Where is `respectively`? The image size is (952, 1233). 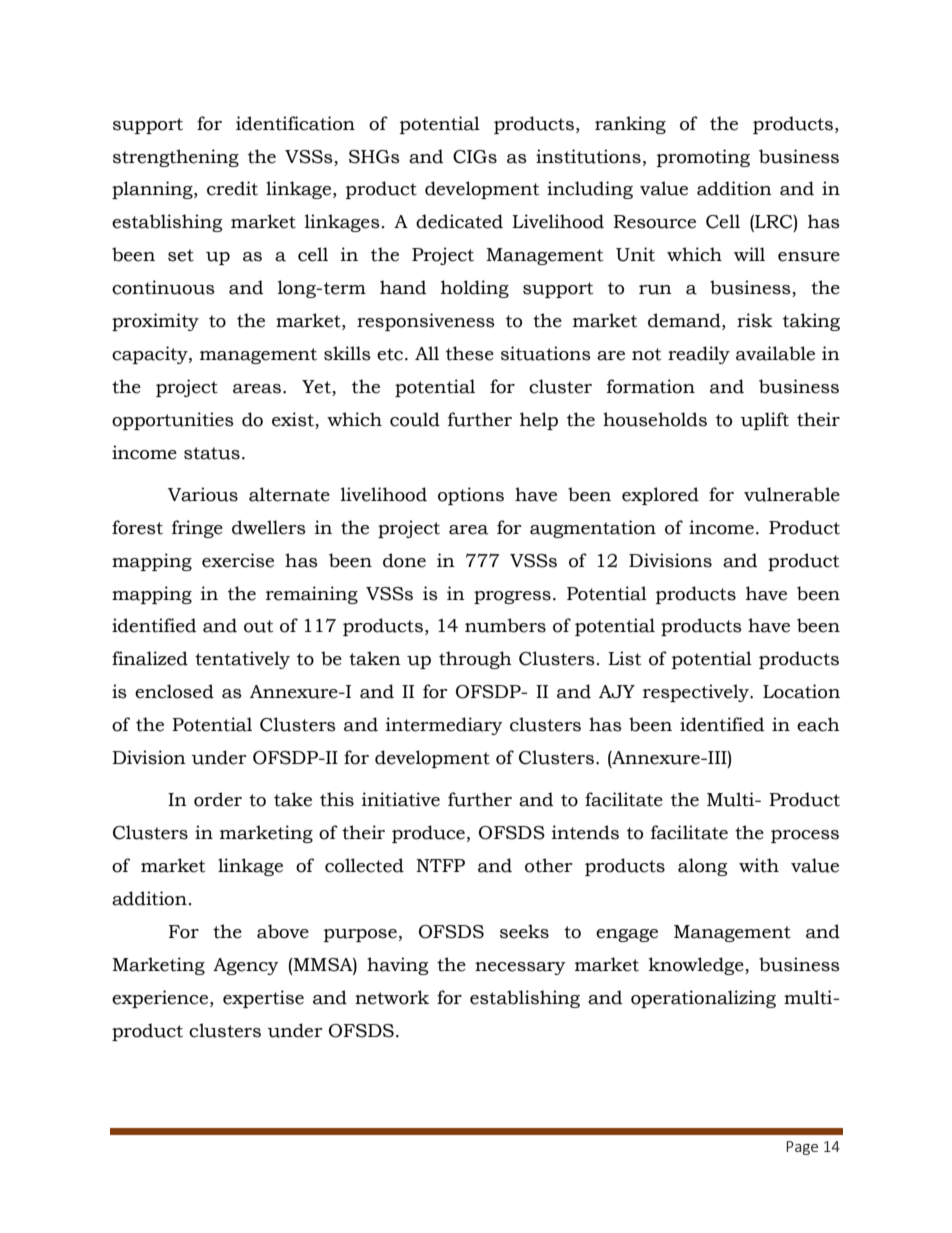
respectively is located at coordinates (697, 693).
